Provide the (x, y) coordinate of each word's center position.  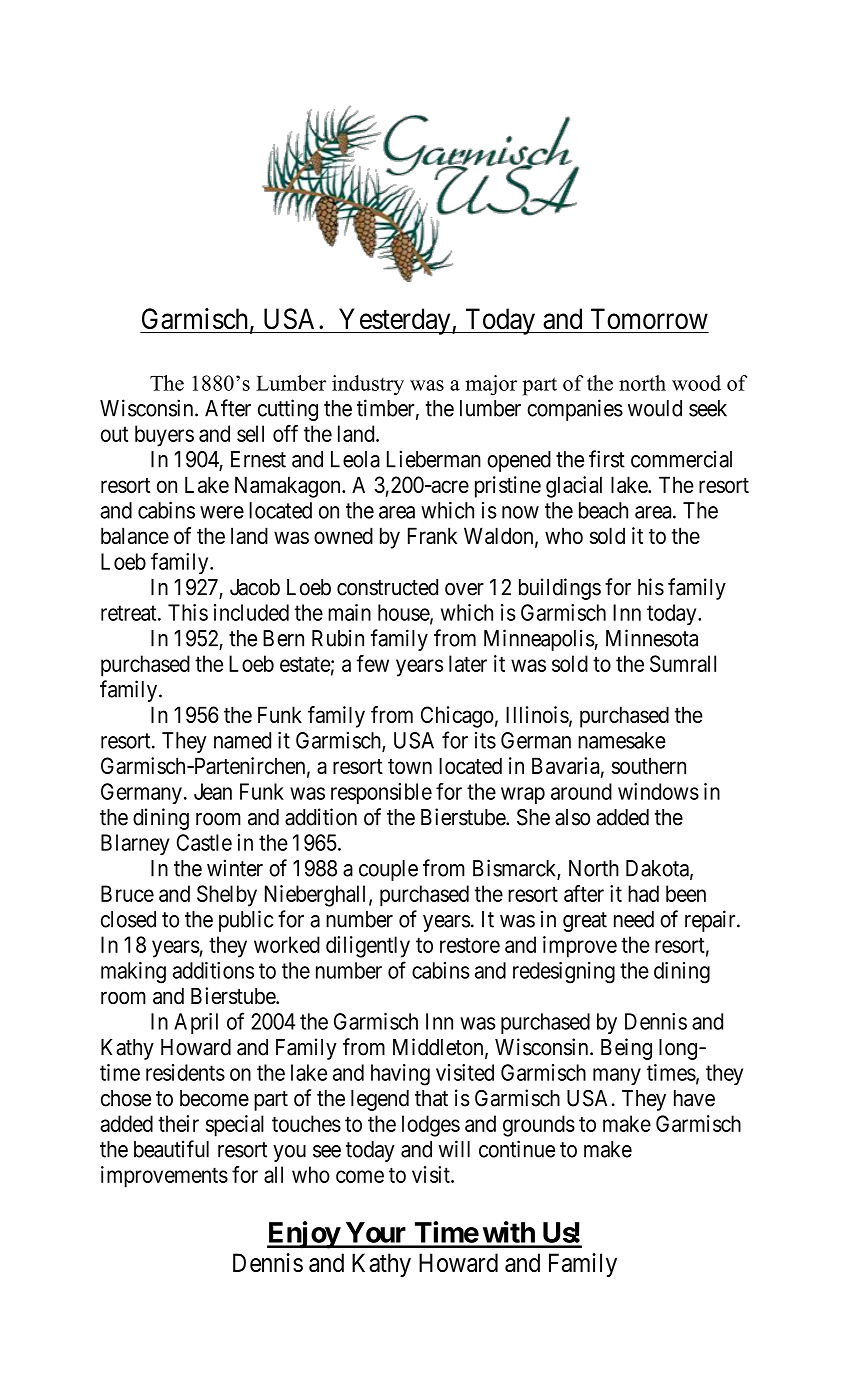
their (178, 1123)
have (694, 1098)
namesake (622, 740)
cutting (288, 410)
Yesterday (395, 321)
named (242, 740)
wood (696, 383)
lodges (431, 1126)
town (410, 766)
